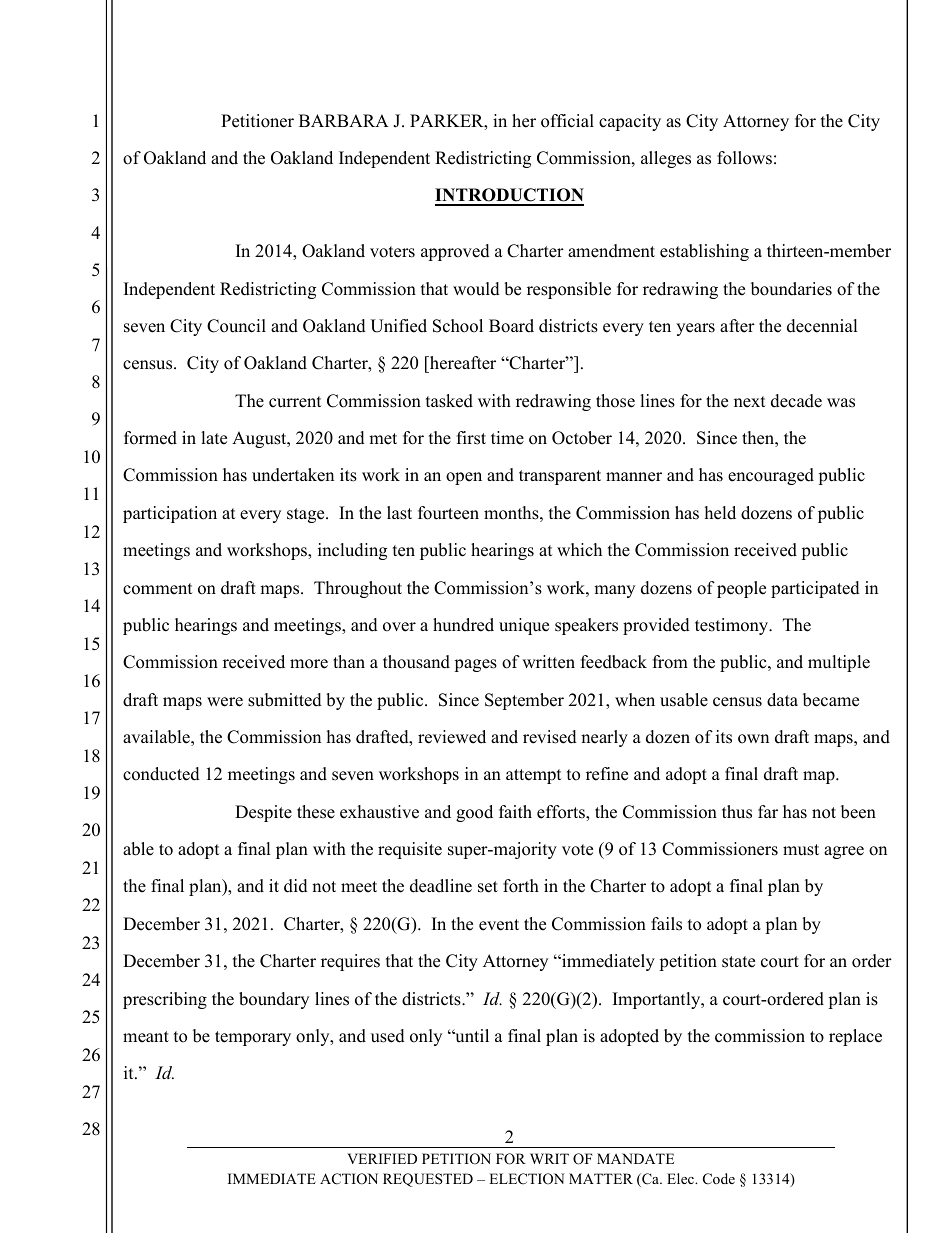 Image resolution: width=952 pixels, height=1233 pixels. I want to click on were, so click(225, 702).
